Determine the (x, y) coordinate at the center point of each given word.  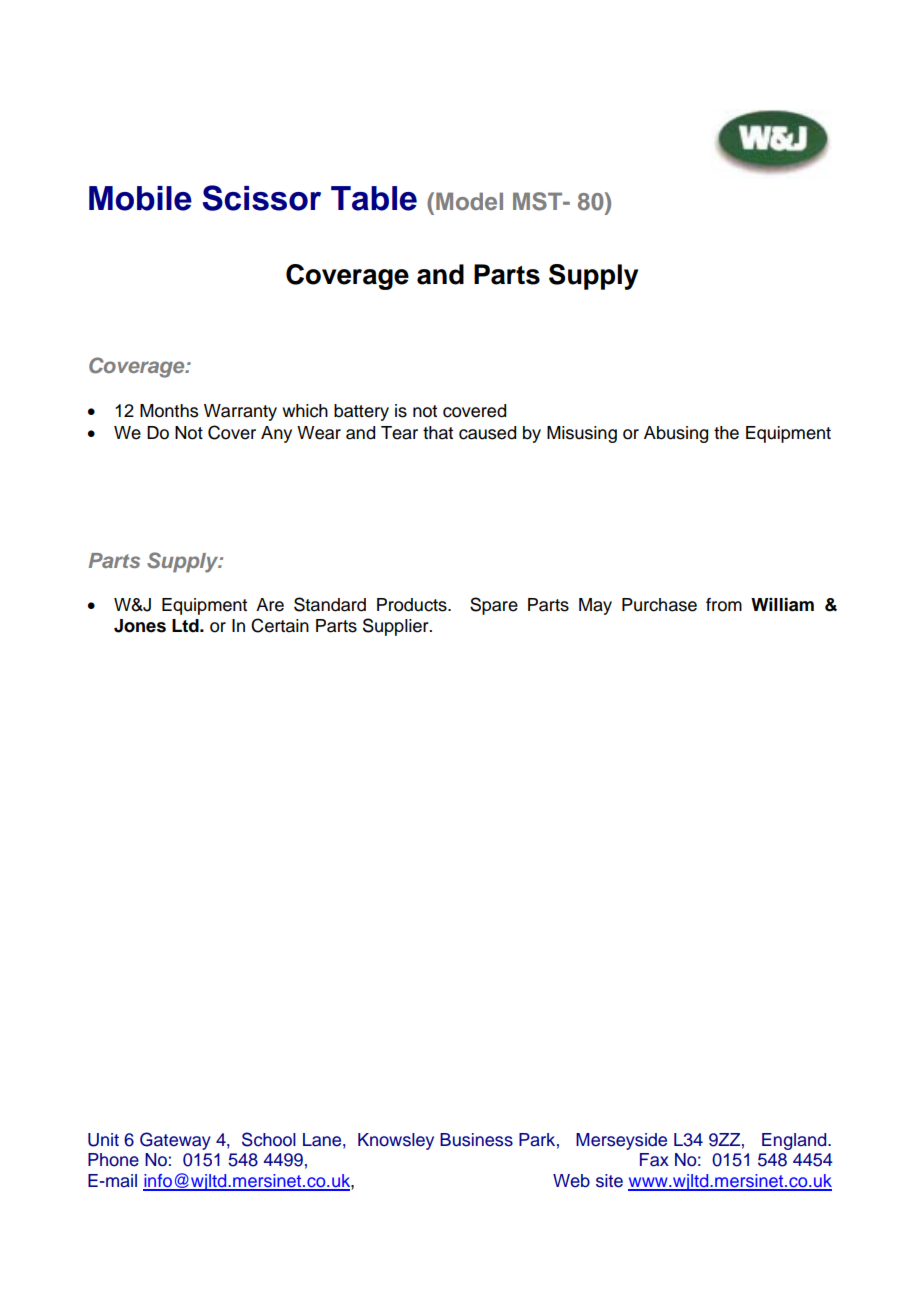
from (724, 605)
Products (413, 605)
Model (469, 201)
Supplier (397, 627)
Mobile (140, 198)
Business (476, 1140)
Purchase (659, 605)
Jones (140, 626)
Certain (280, 625)
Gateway (175, 1141)
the (726, 433)
